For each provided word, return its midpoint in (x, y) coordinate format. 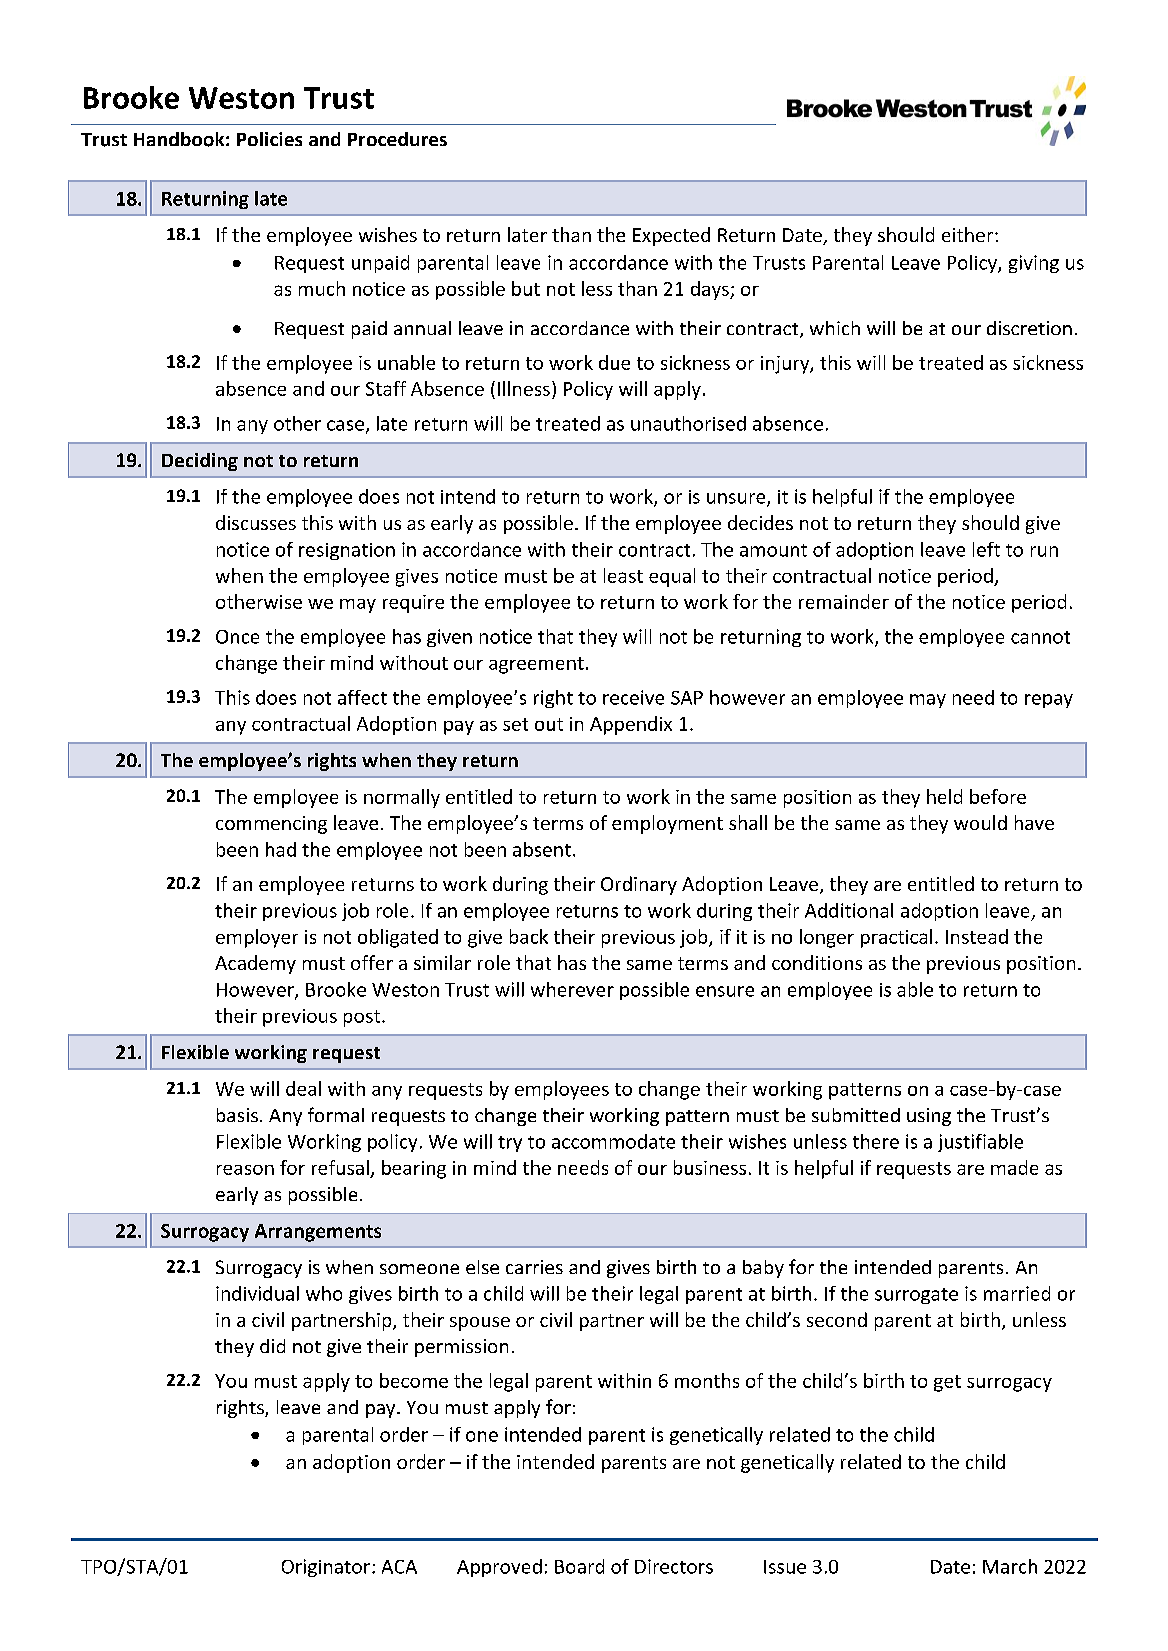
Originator (326, 1568)
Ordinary (639, 885)
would (980, 822)
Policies (269, 139)
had (281, 849)
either (969, 234)
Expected (671, 236)
